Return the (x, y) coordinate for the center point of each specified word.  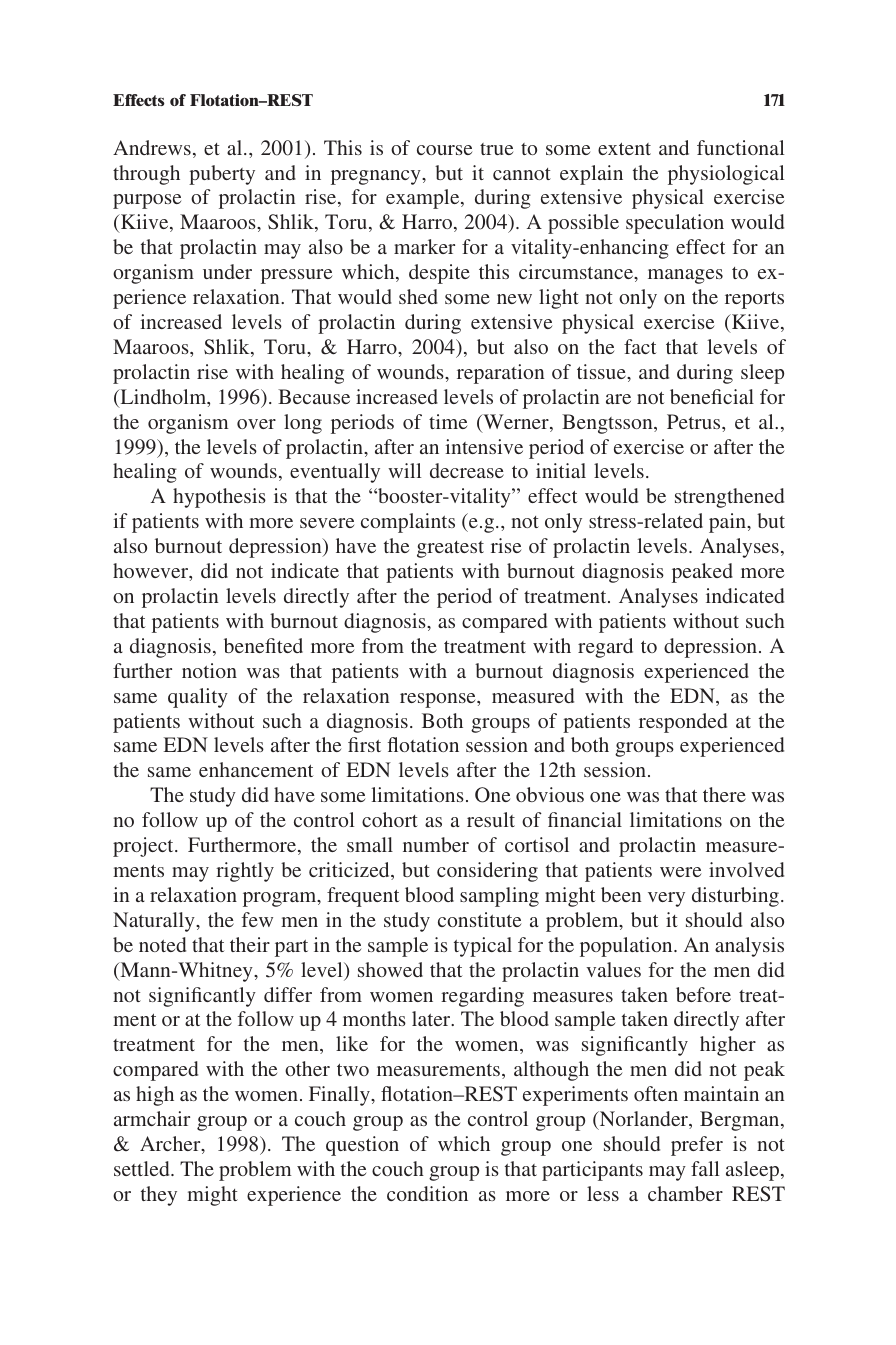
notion (209, 670)
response (439, 700)
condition (427, 1193)
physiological (726, 175)
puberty (222, 175)
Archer (171, 1145)
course (444, 150)
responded (683, 723)
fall (705, 1168)
